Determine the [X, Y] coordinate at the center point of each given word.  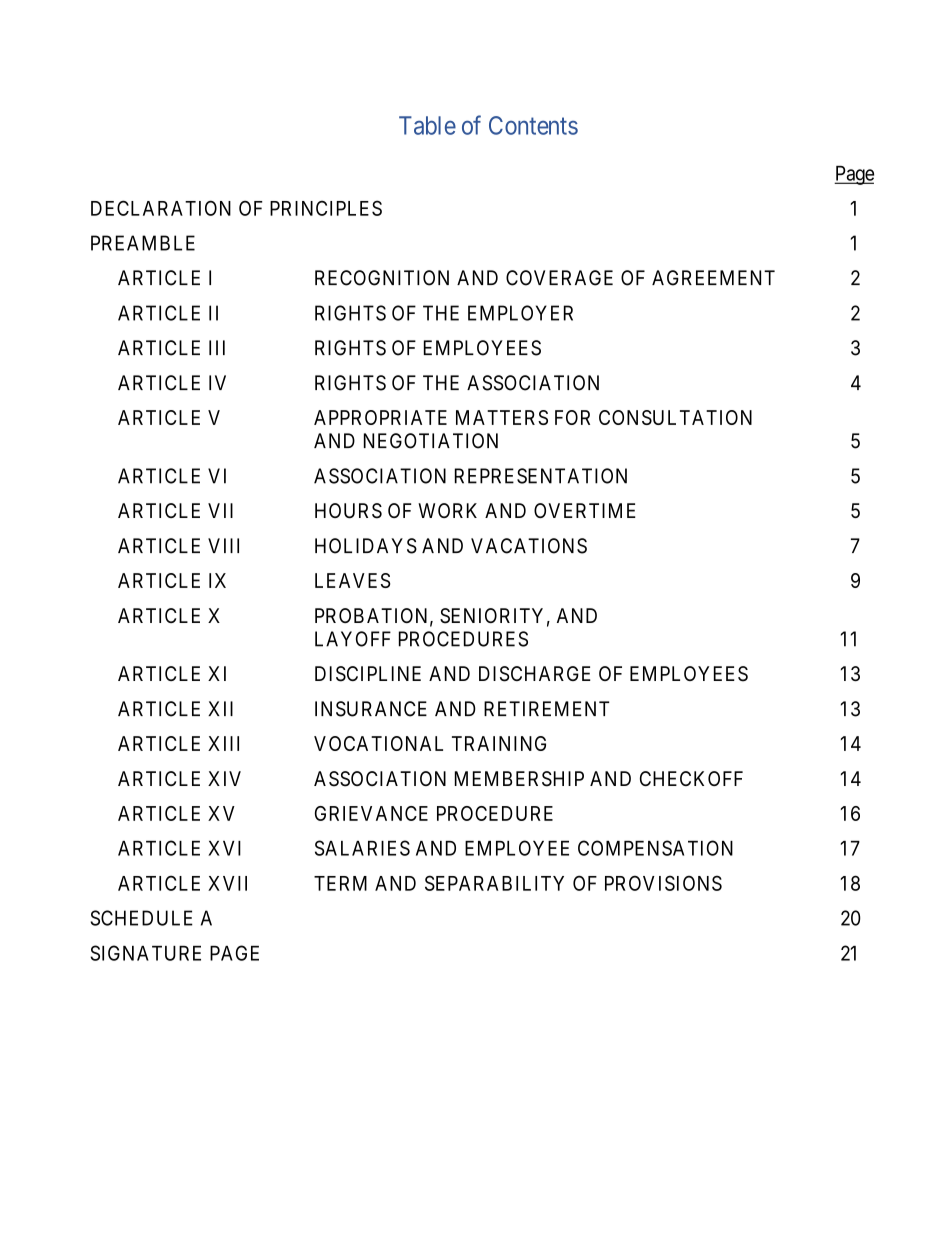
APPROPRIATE [380, 417]
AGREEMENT [713, 278]
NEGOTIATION [431, 441]
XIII [223, 743]
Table [427, 125]
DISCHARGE [535, 674]
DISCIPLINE [368, 674]
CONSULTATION [675, 417]
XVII [227, 883]
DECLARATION [161, 208]
